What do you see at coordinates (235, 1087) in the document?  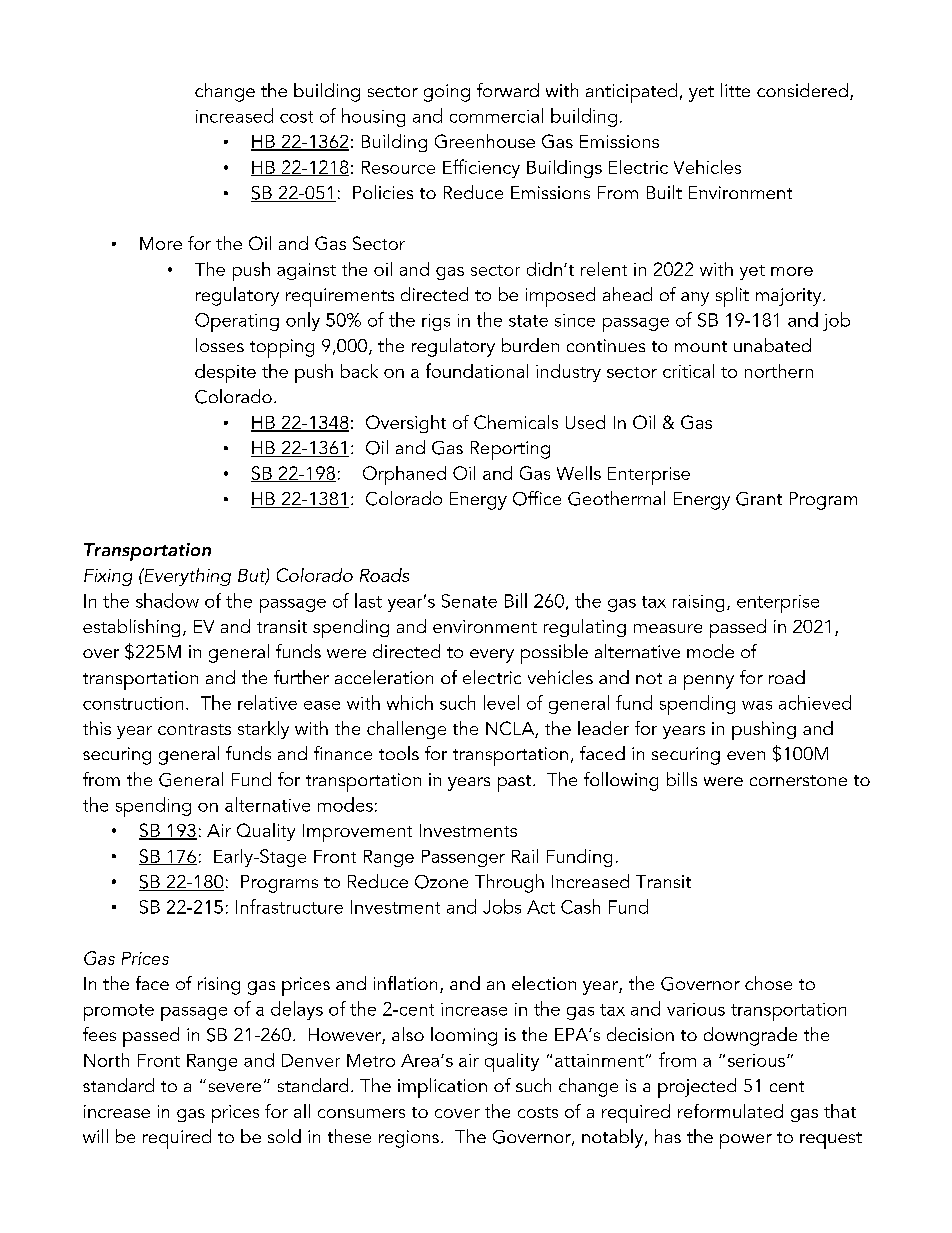 I see `severe` at bounding box center [235, 1087].
